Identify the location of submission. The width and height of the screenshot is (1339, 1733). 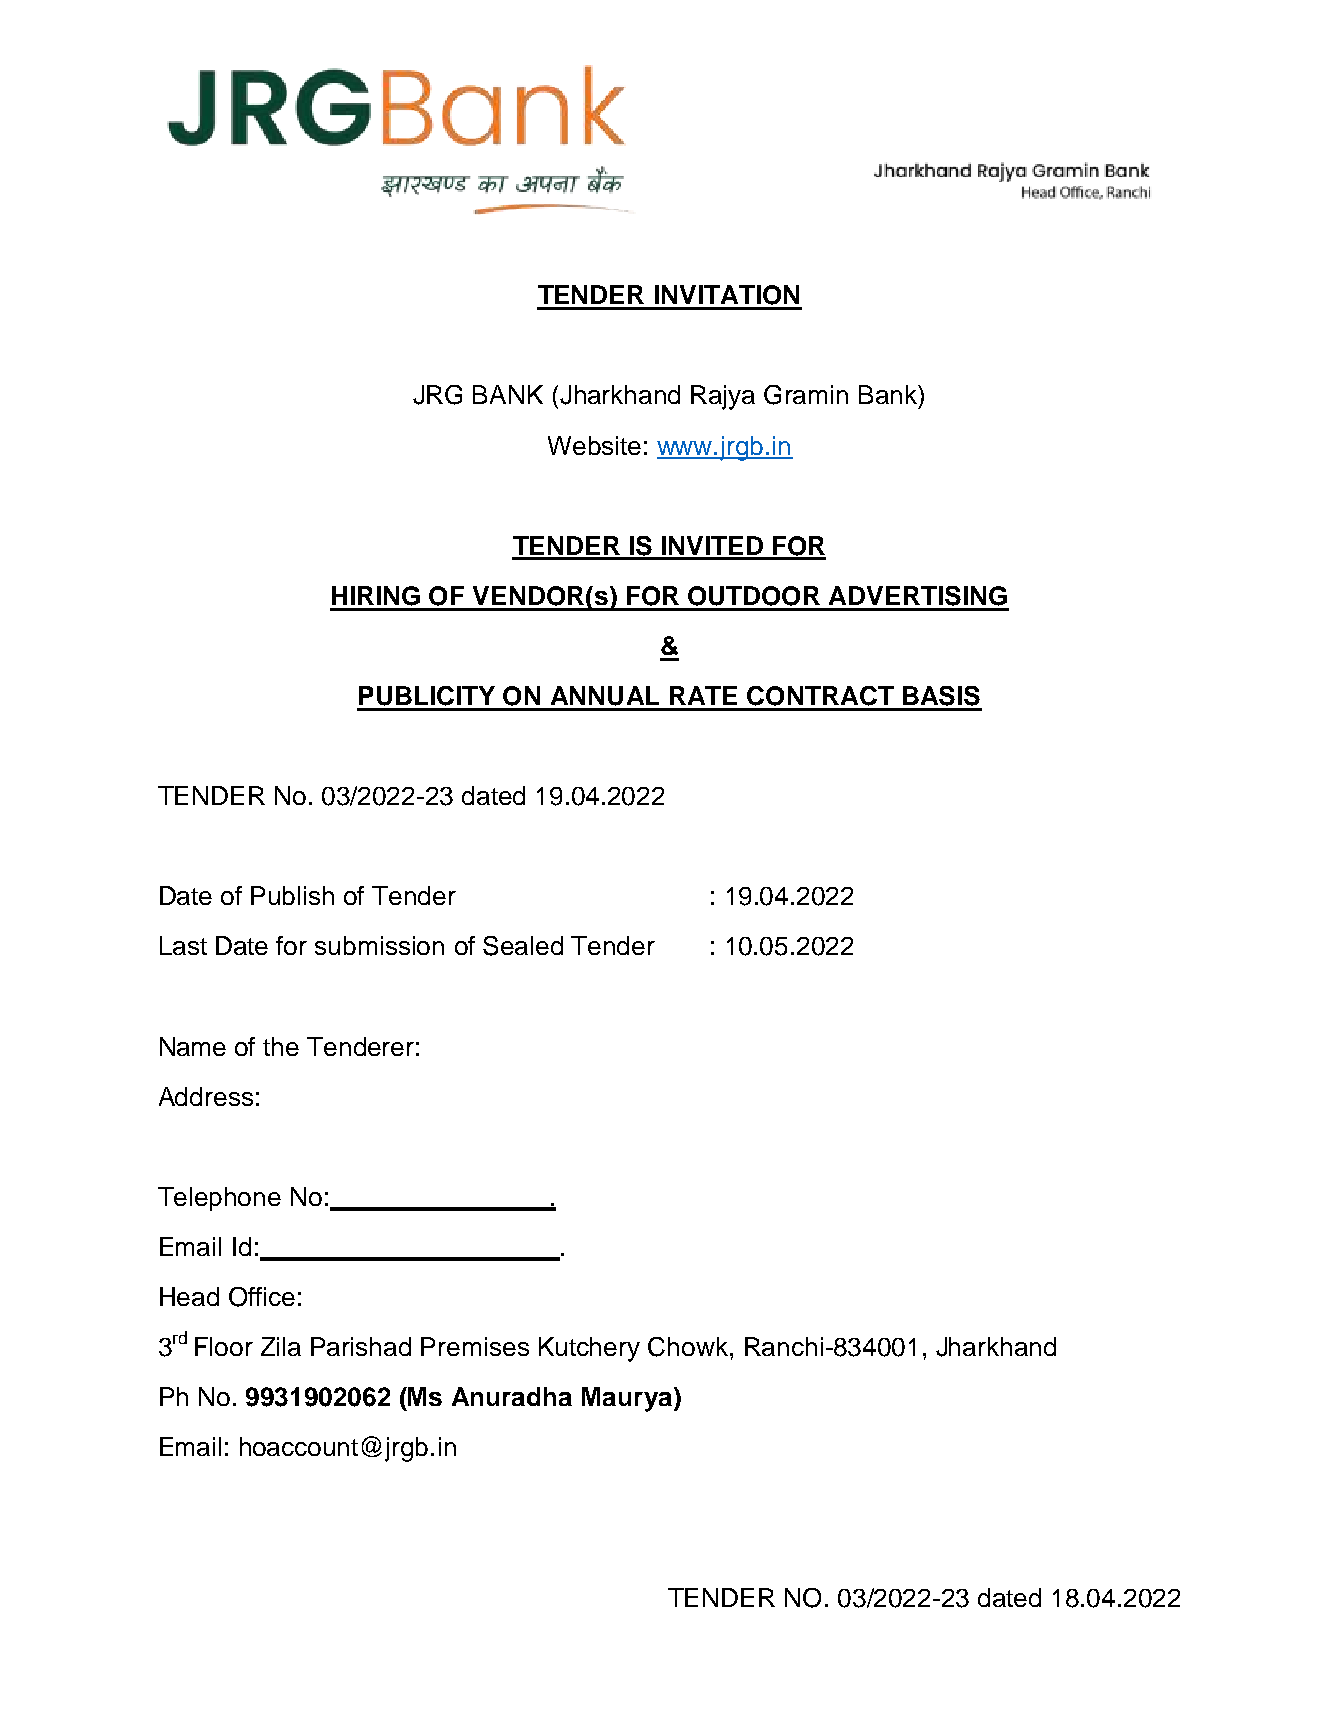
(379, 945).
